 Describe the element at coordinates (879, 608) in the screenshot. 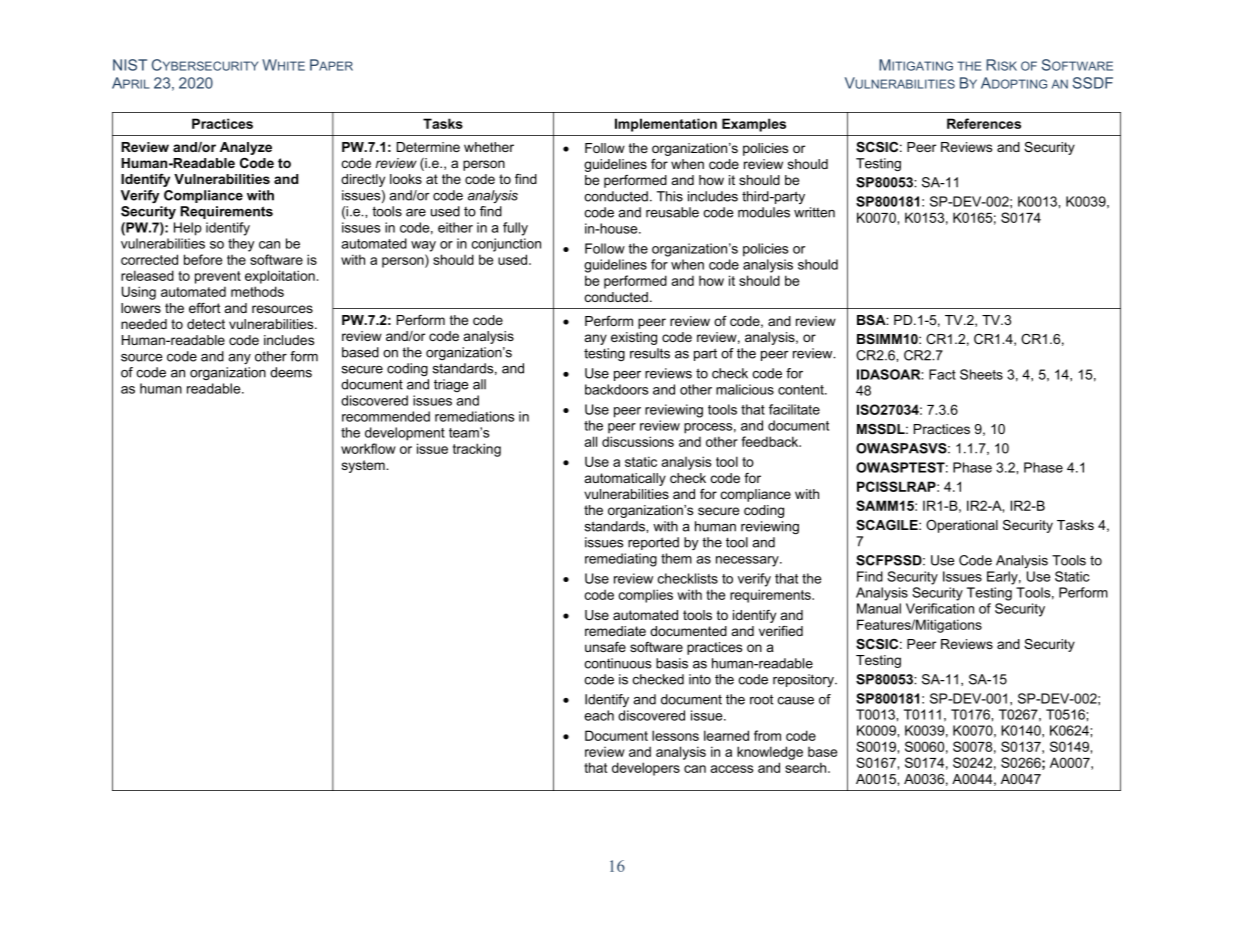

I see `Manual` at that location.
